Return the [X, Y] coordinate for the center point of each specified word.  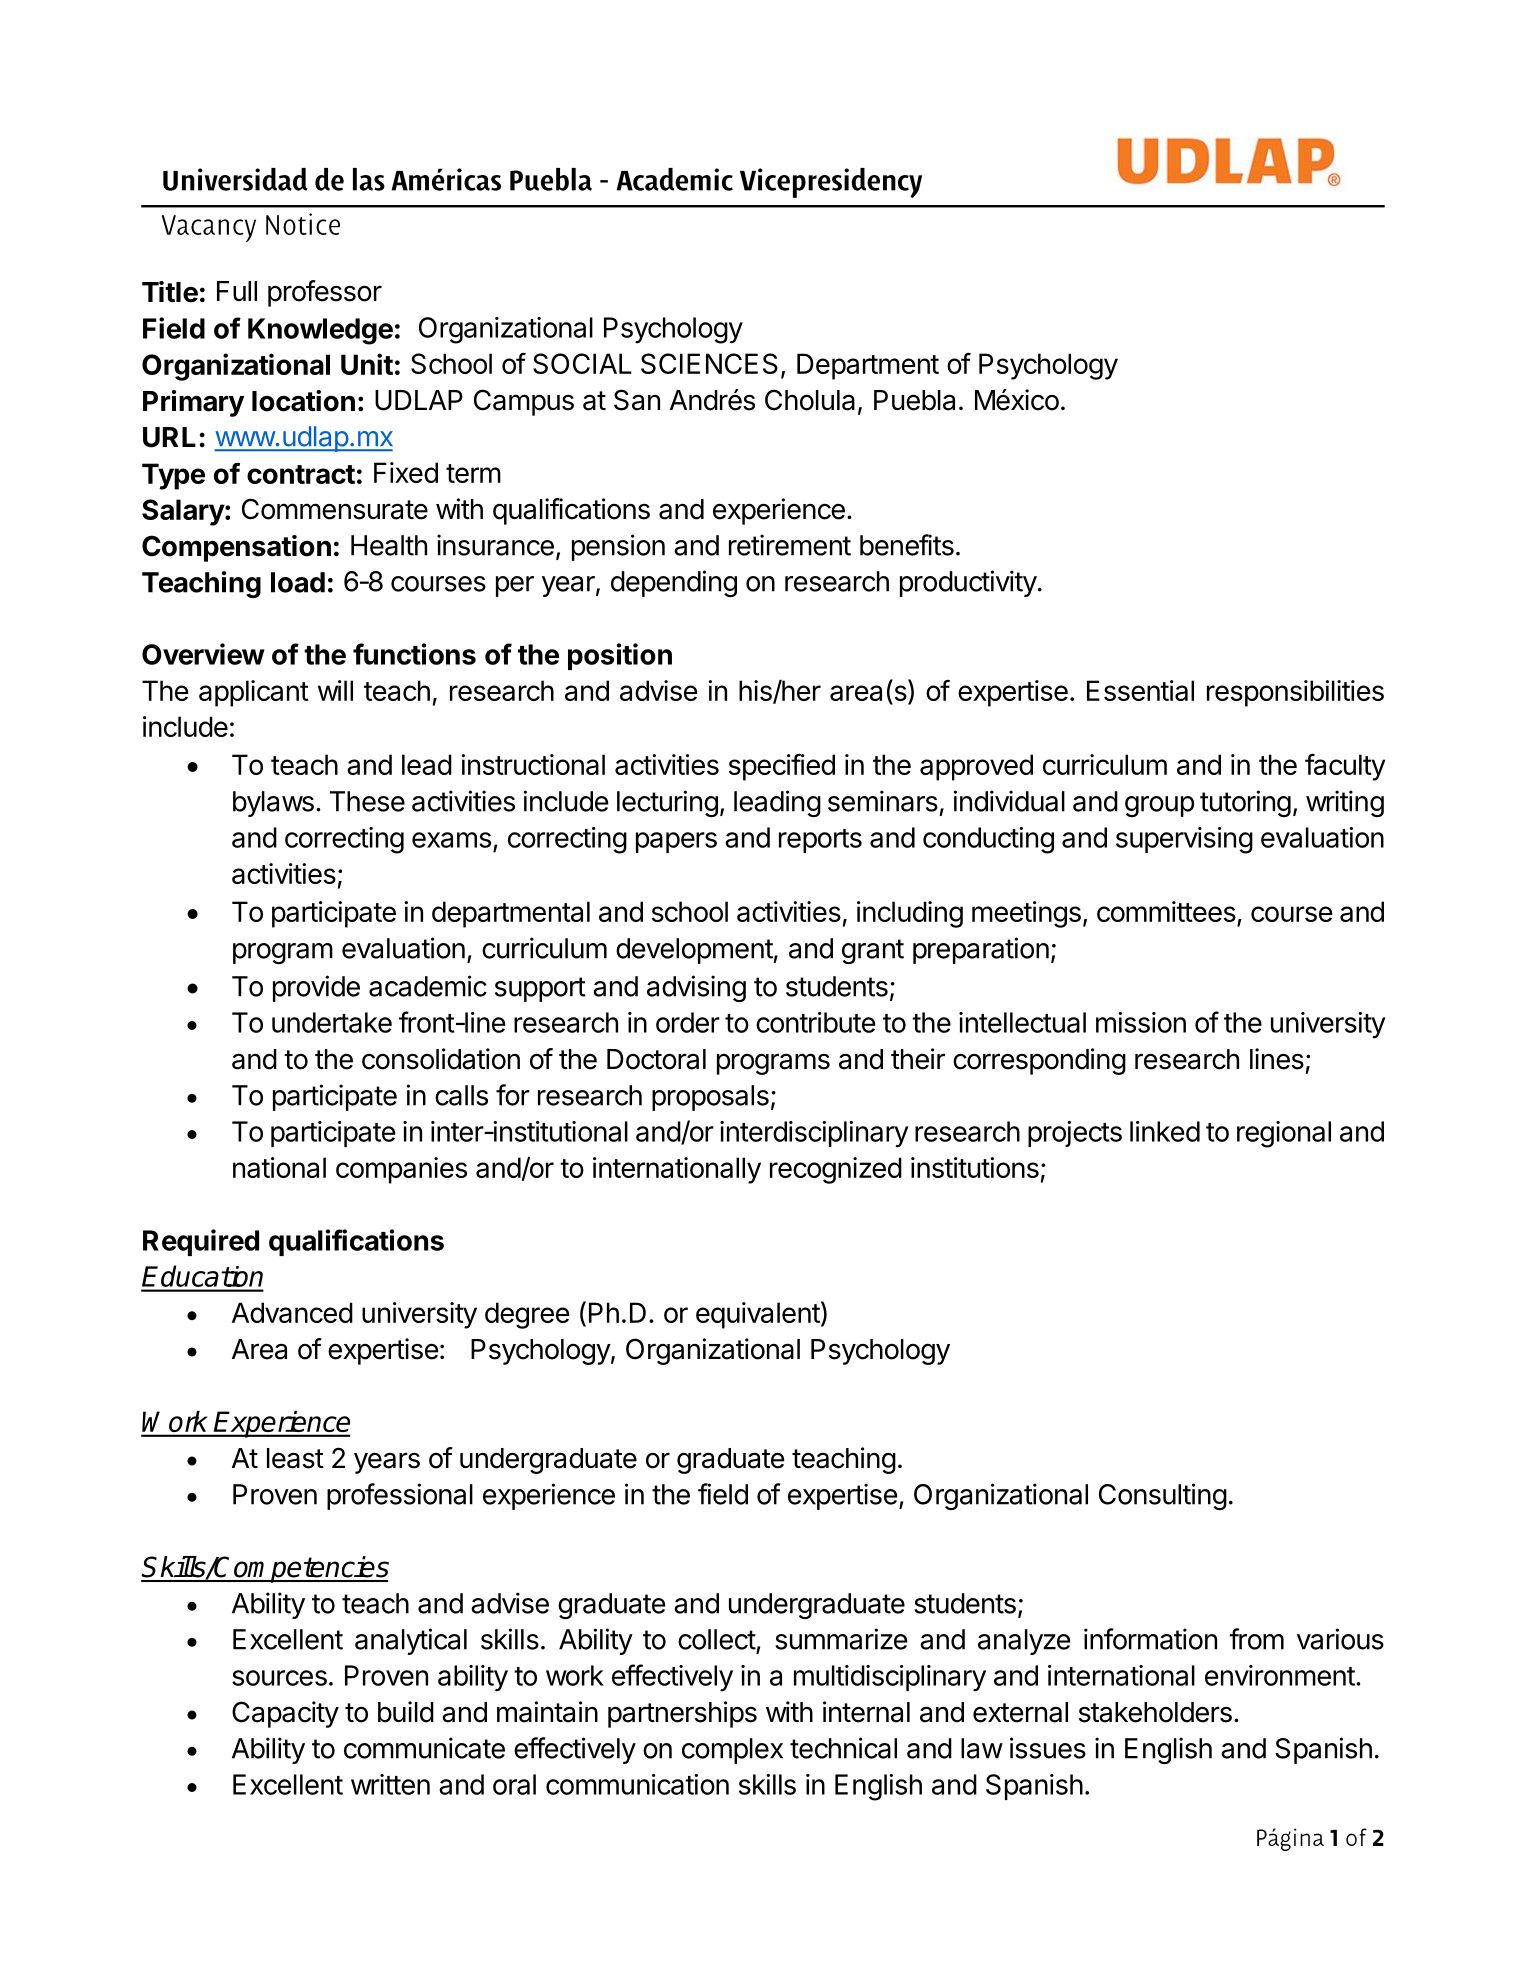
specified [782, 767]
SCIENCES [709, 363]
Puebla [914, 400]
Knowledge [320, 331]
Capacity [285, 1714]
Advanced [292, 1312]
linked [1165, 1131]
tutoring [1245, 803]
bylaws [273, 804]
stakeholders [1155, 1712]
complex [732, 1751]
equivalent [758, 1315]
